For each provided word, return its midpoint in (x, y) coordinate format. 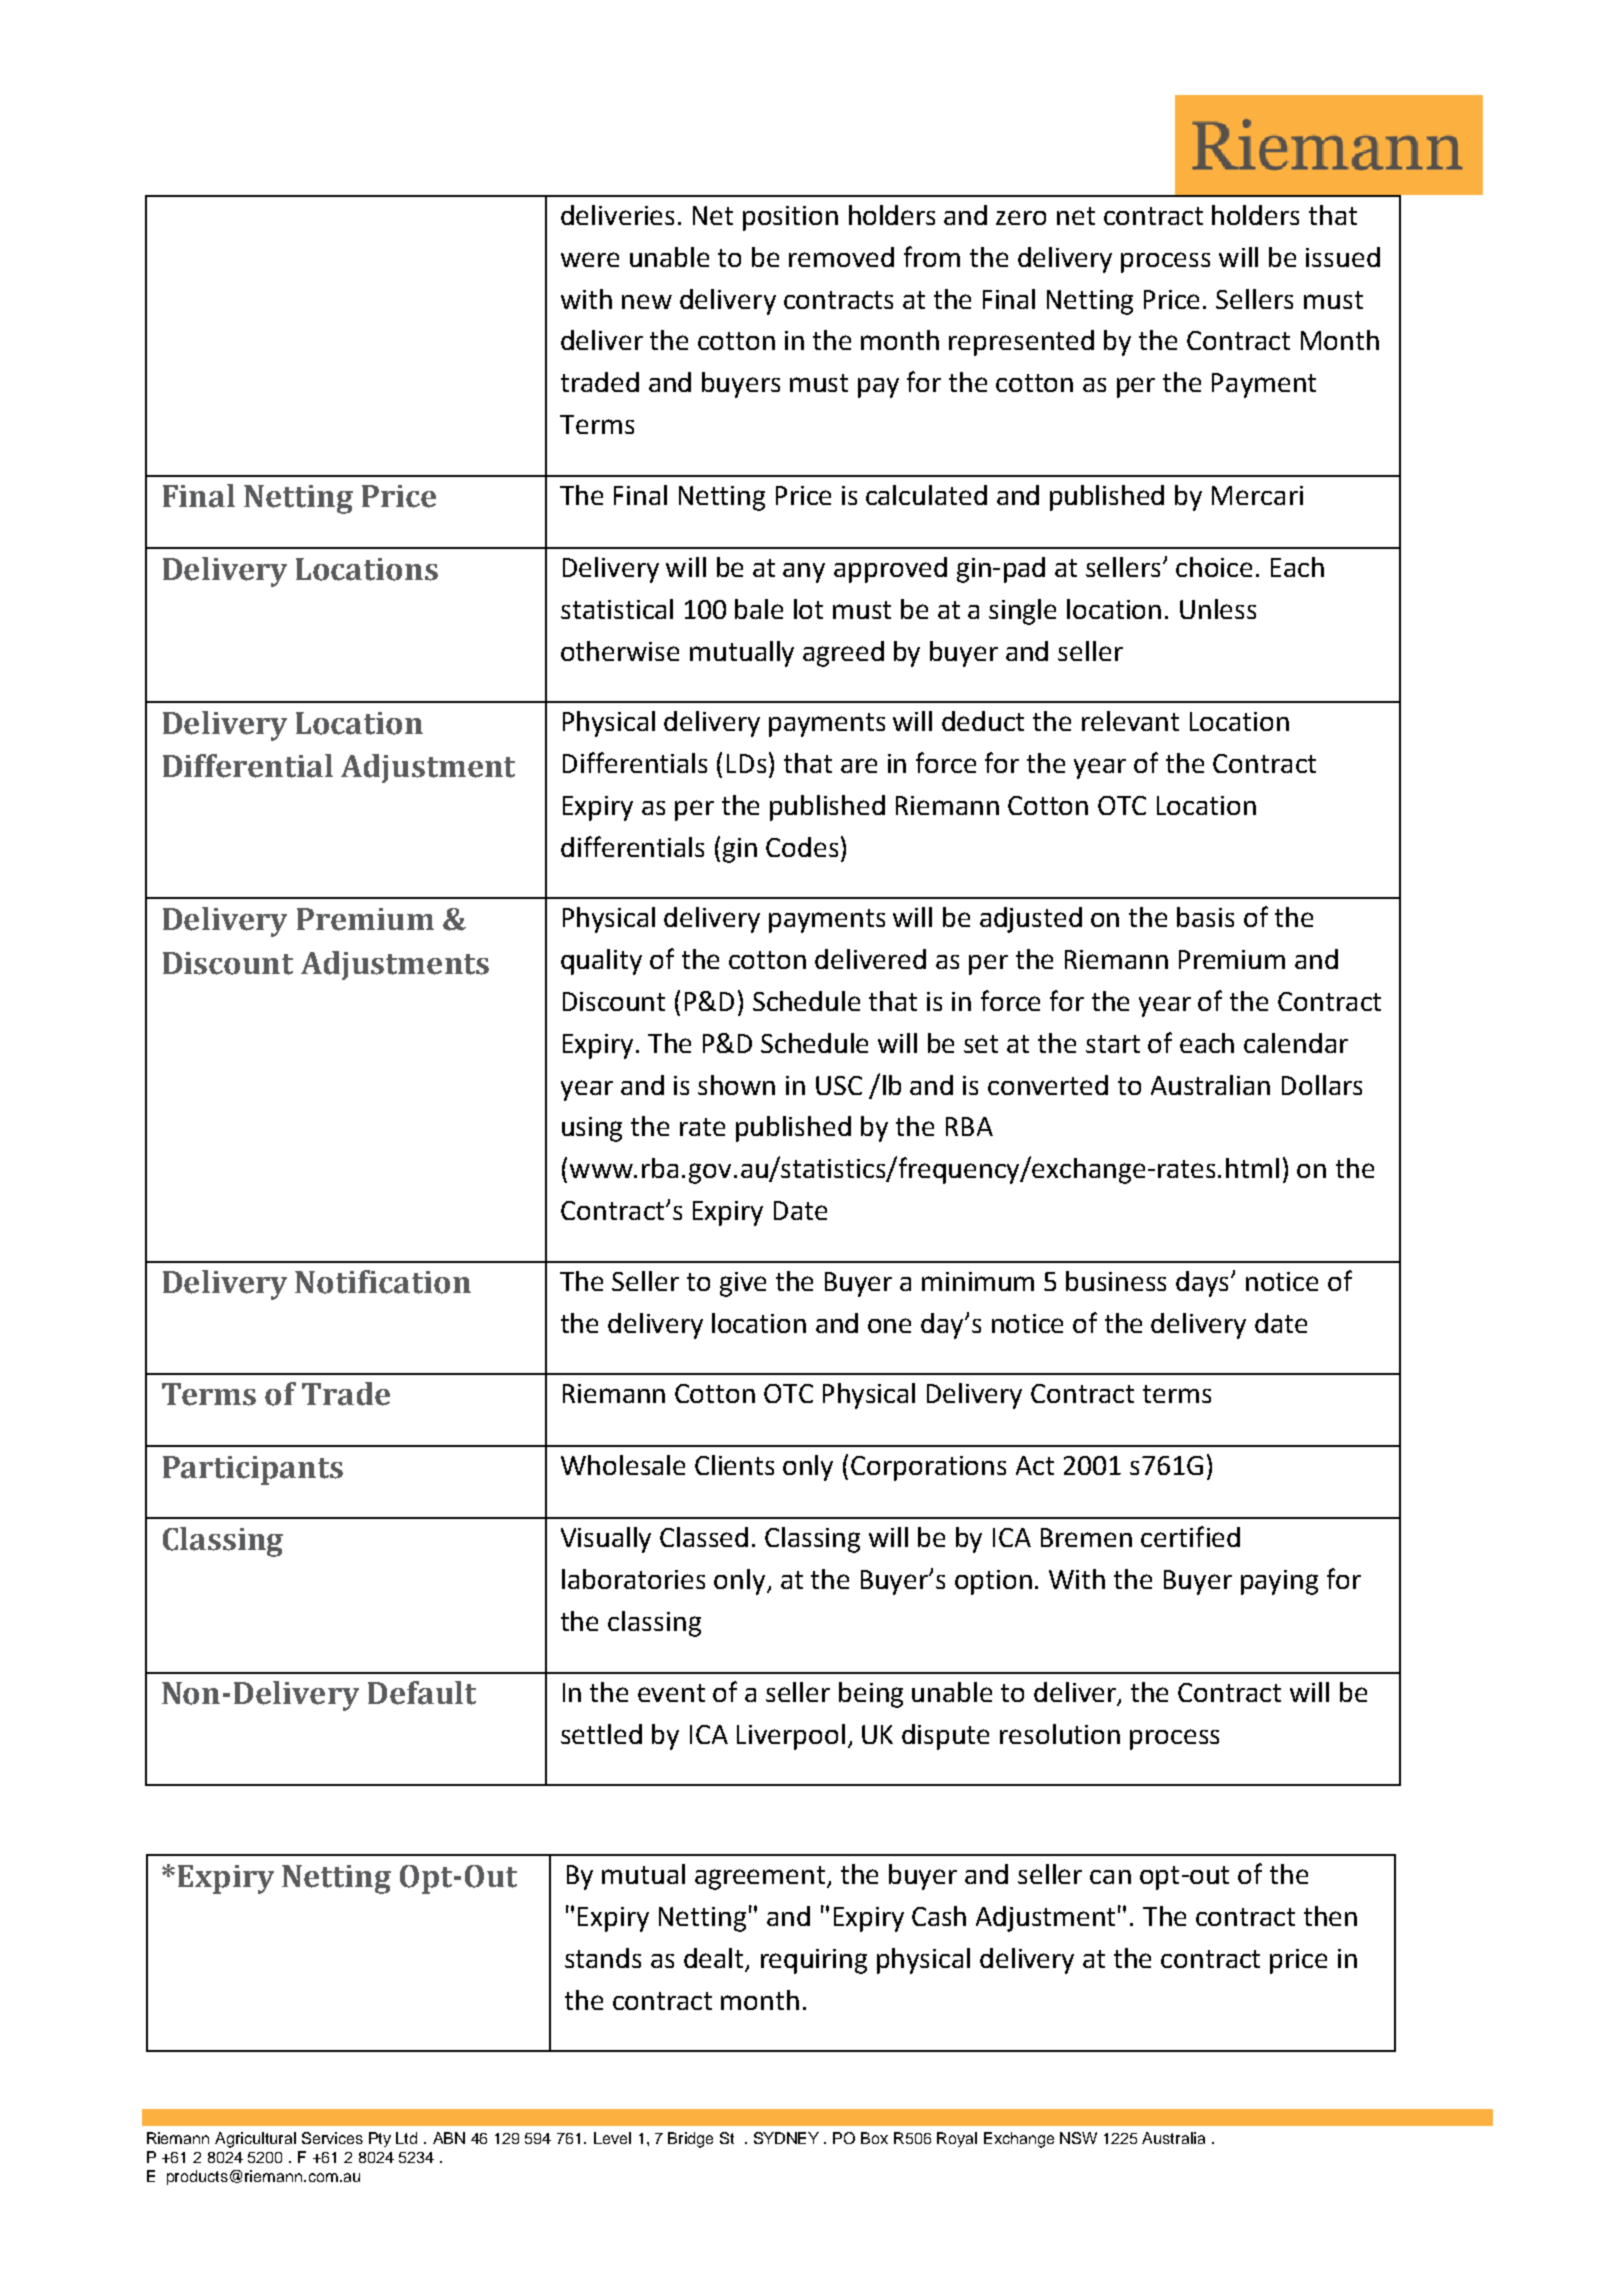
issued (1343, 257)
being (871, 1695)
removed (841, 257)
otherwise (620, 651)
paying (1279, 1582)
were (590, 259)
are (859, 765)
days (1204, 1284)
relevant (1130, 721)
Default (422, 1693)
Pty (380, 2139)
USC (839, 1085)
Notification (383, 1282)
